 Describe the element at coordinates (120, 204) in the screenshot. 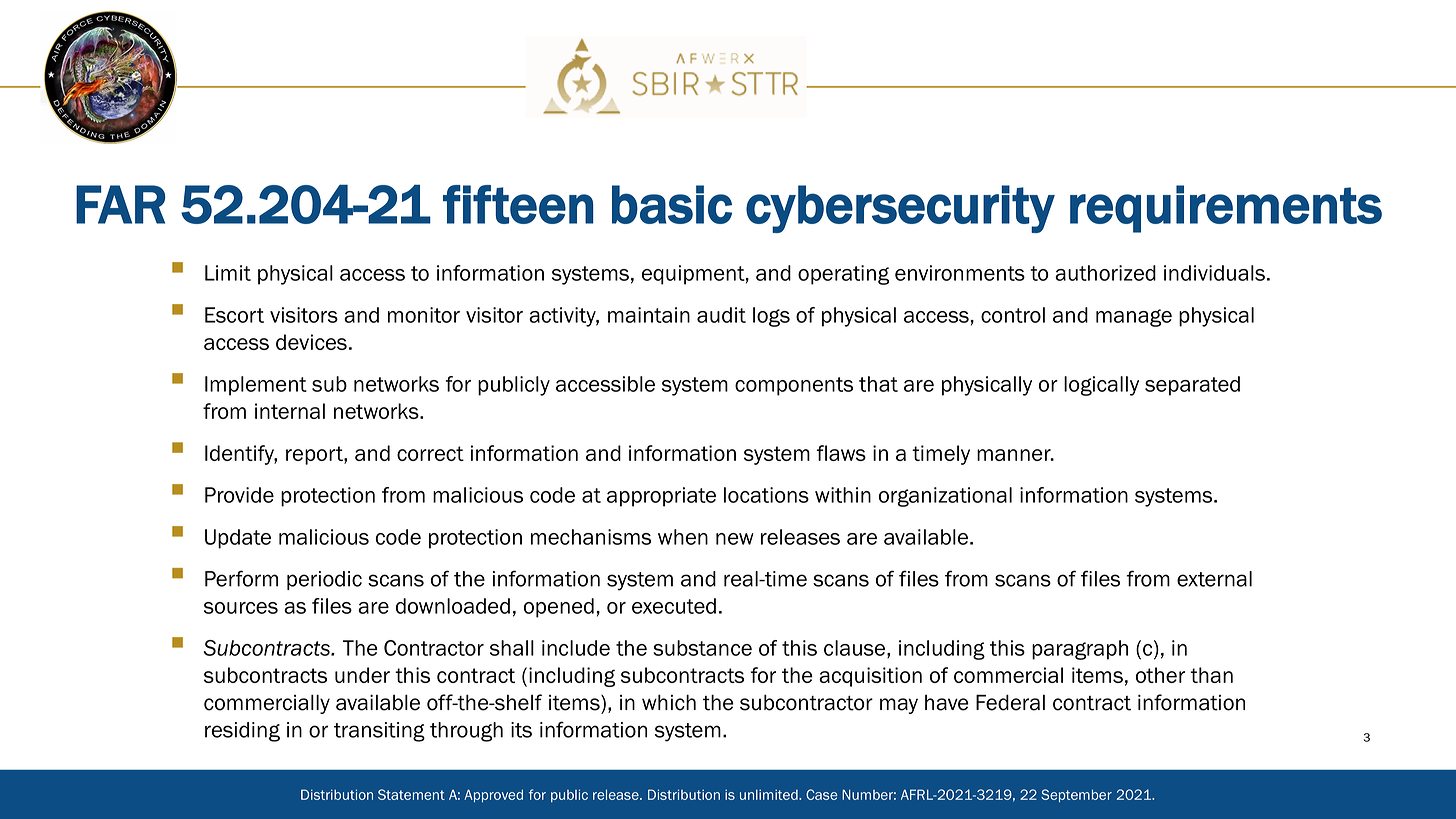

I see `FAR` at that location.
